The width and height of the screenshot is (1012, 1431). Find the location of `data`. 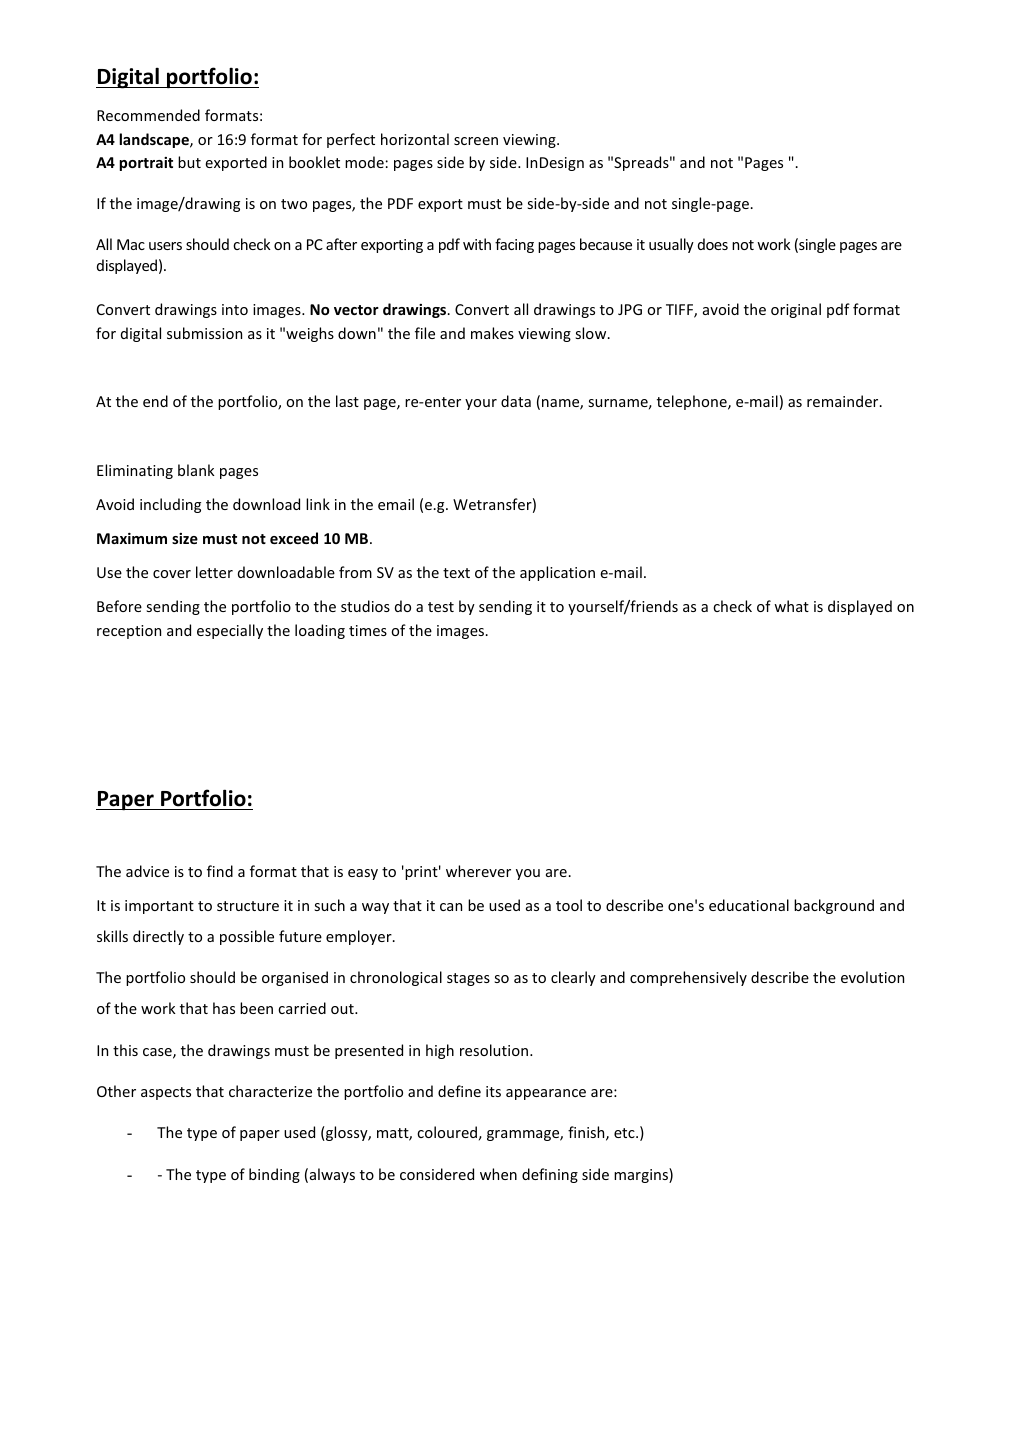

data is located at coordinates (516, 401).
